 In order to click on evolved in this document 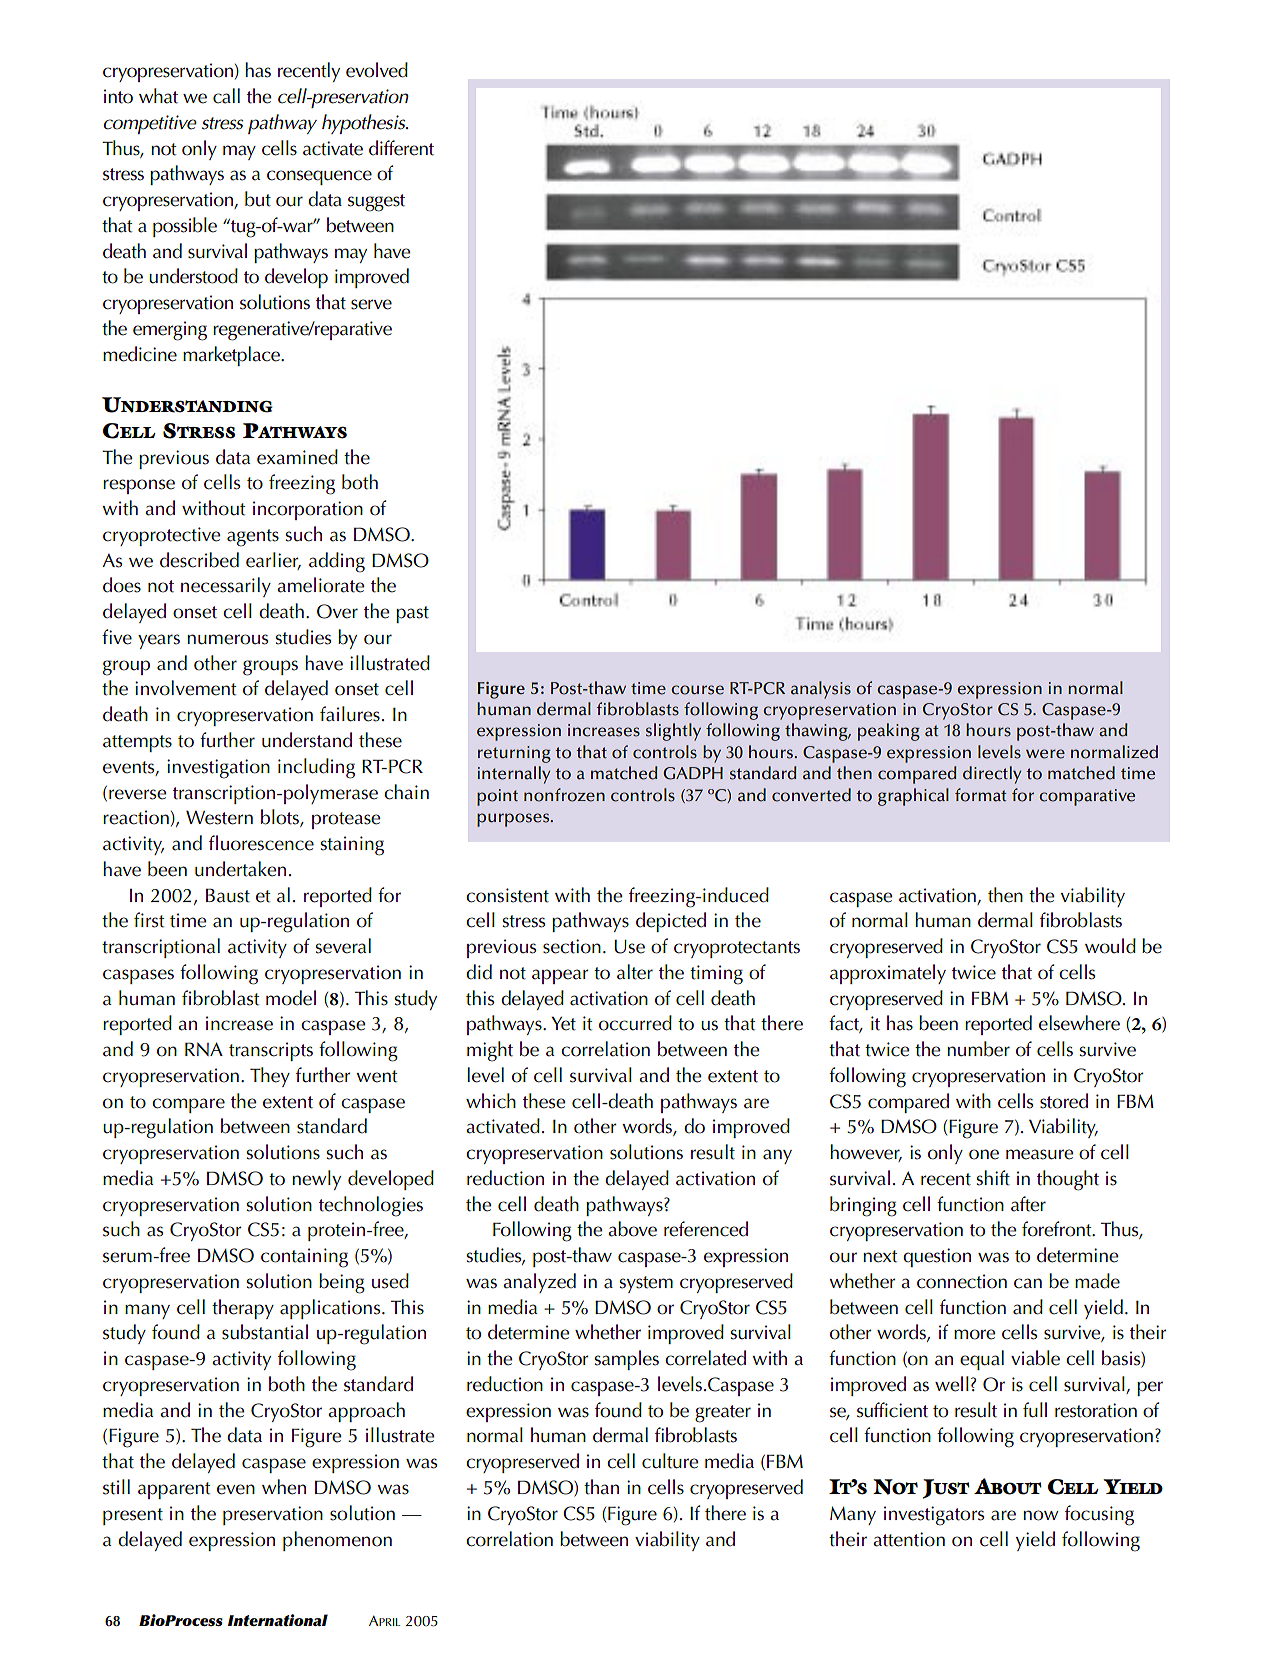, I will do `click(377, 70)`.
